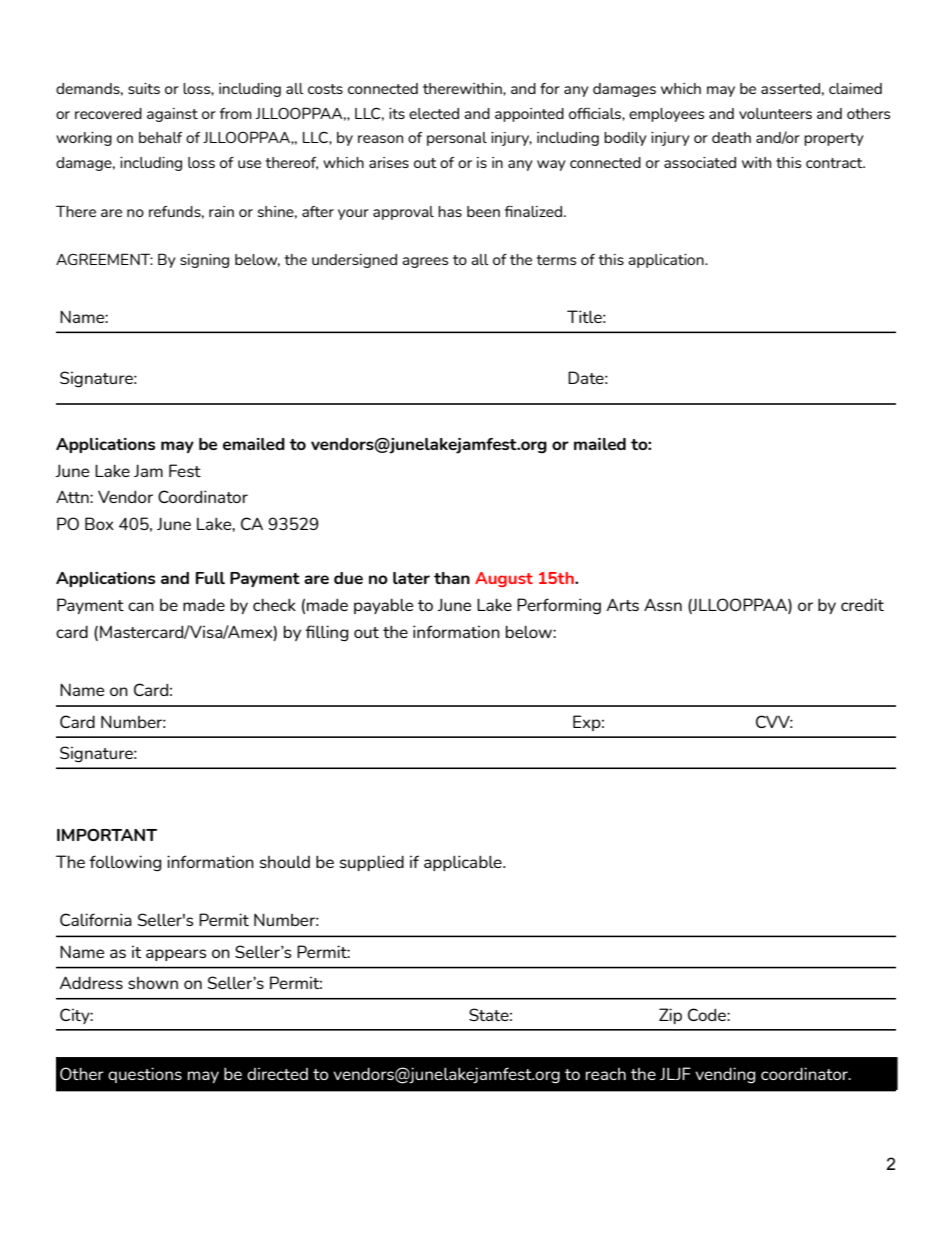 The height and width of the screenshot is (1233, 952). Describe the element at coordinates (107, 835) in the screenshot. I see `IMPORTANT` at that location.
